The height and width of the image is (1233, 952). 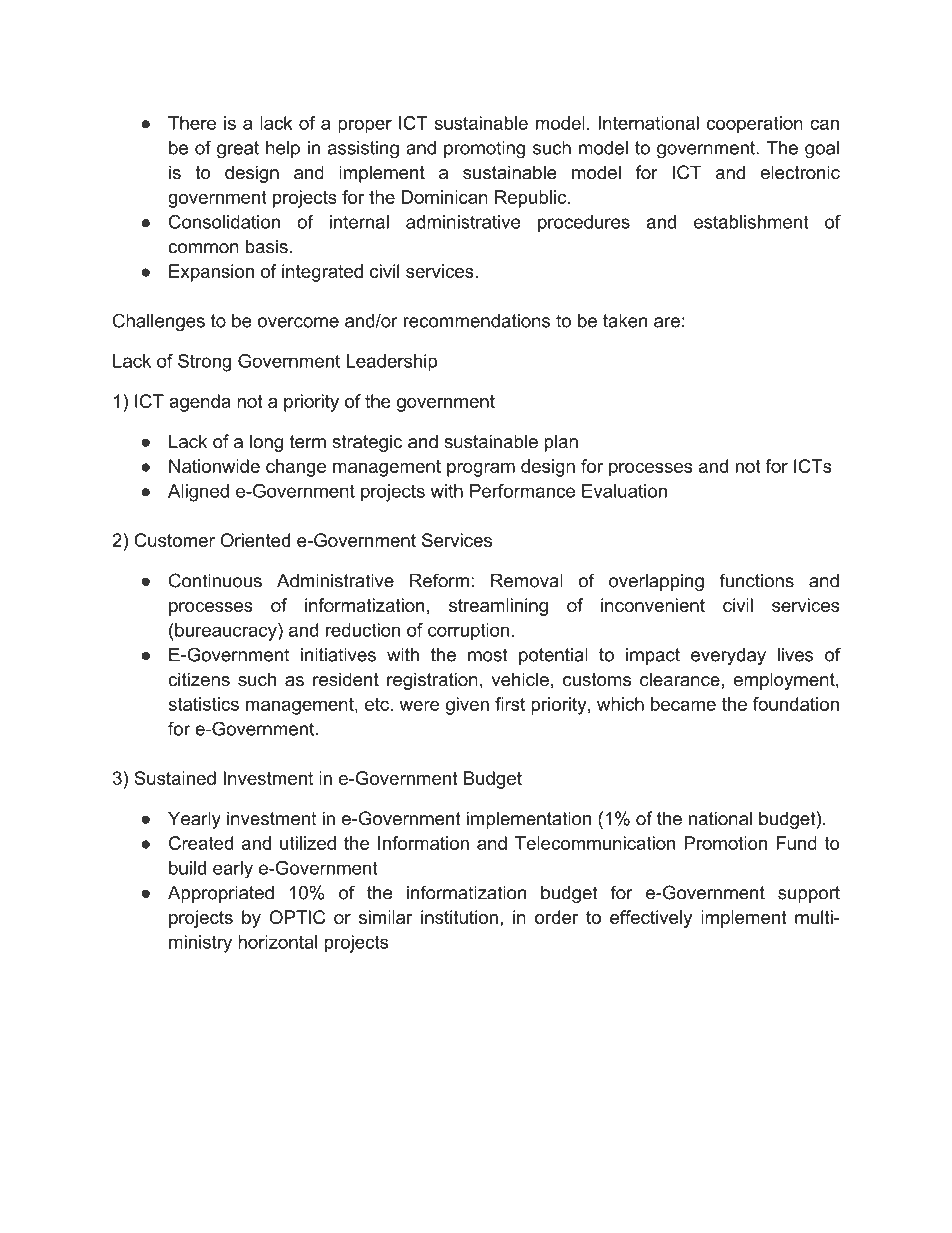 What do you see at coordinates (488, 655) in the image?
I see `most` at bounding box center [488, 655].
